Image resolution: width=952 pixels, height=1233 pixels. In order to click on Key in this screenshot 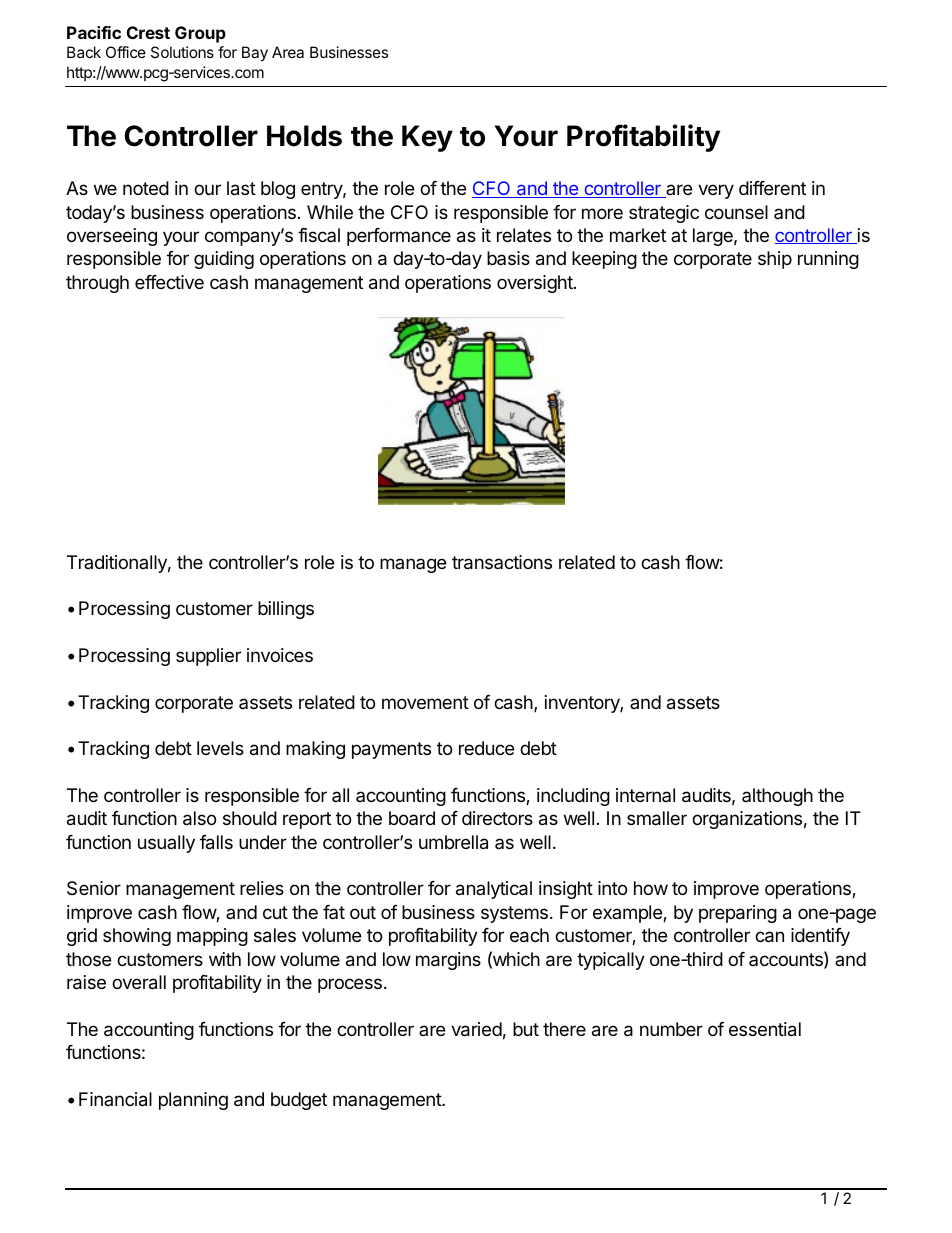, I will do `click(427, 138)`.
